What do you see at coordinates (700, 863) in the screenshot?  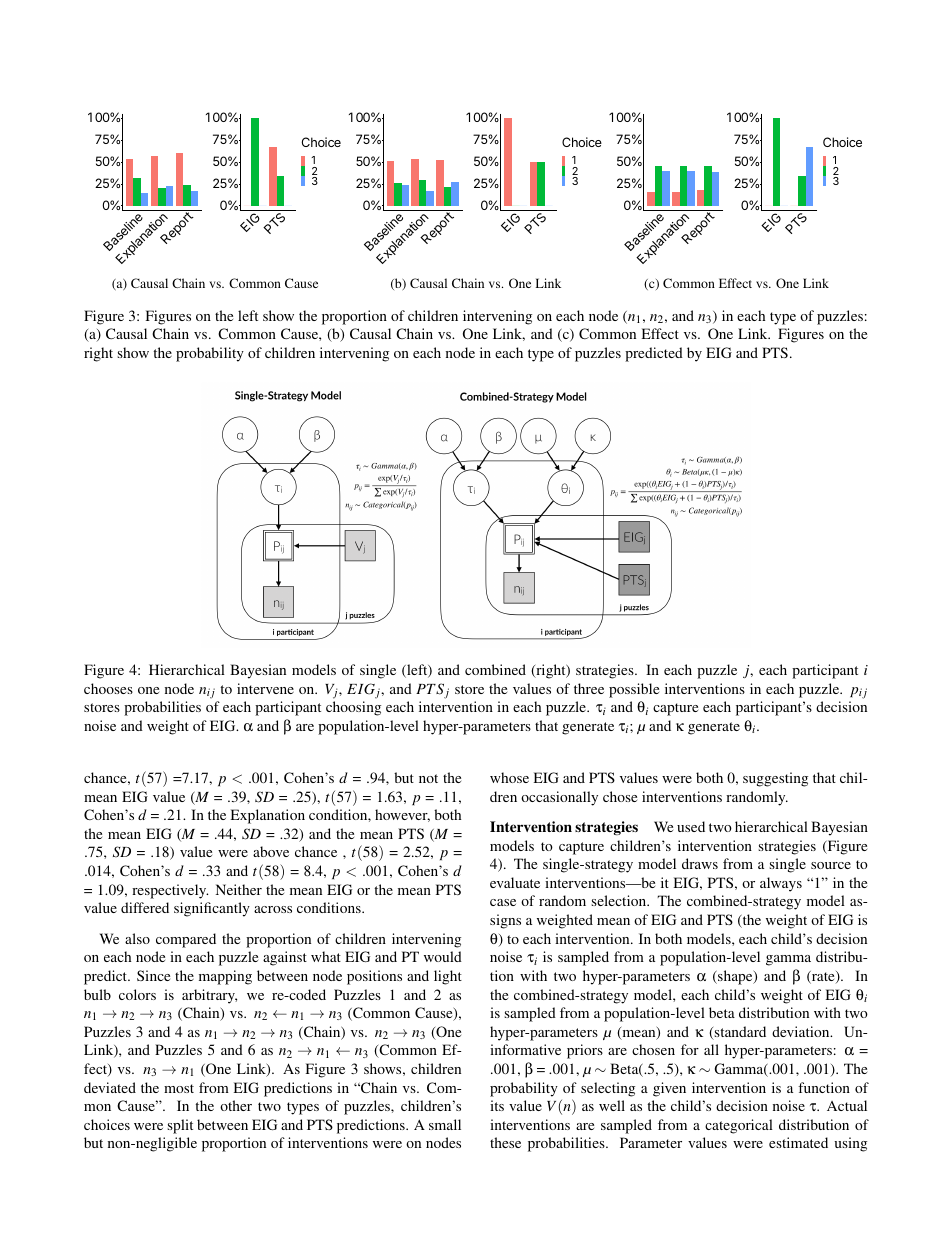 I see `draws` at bounding box center [700, 863].
